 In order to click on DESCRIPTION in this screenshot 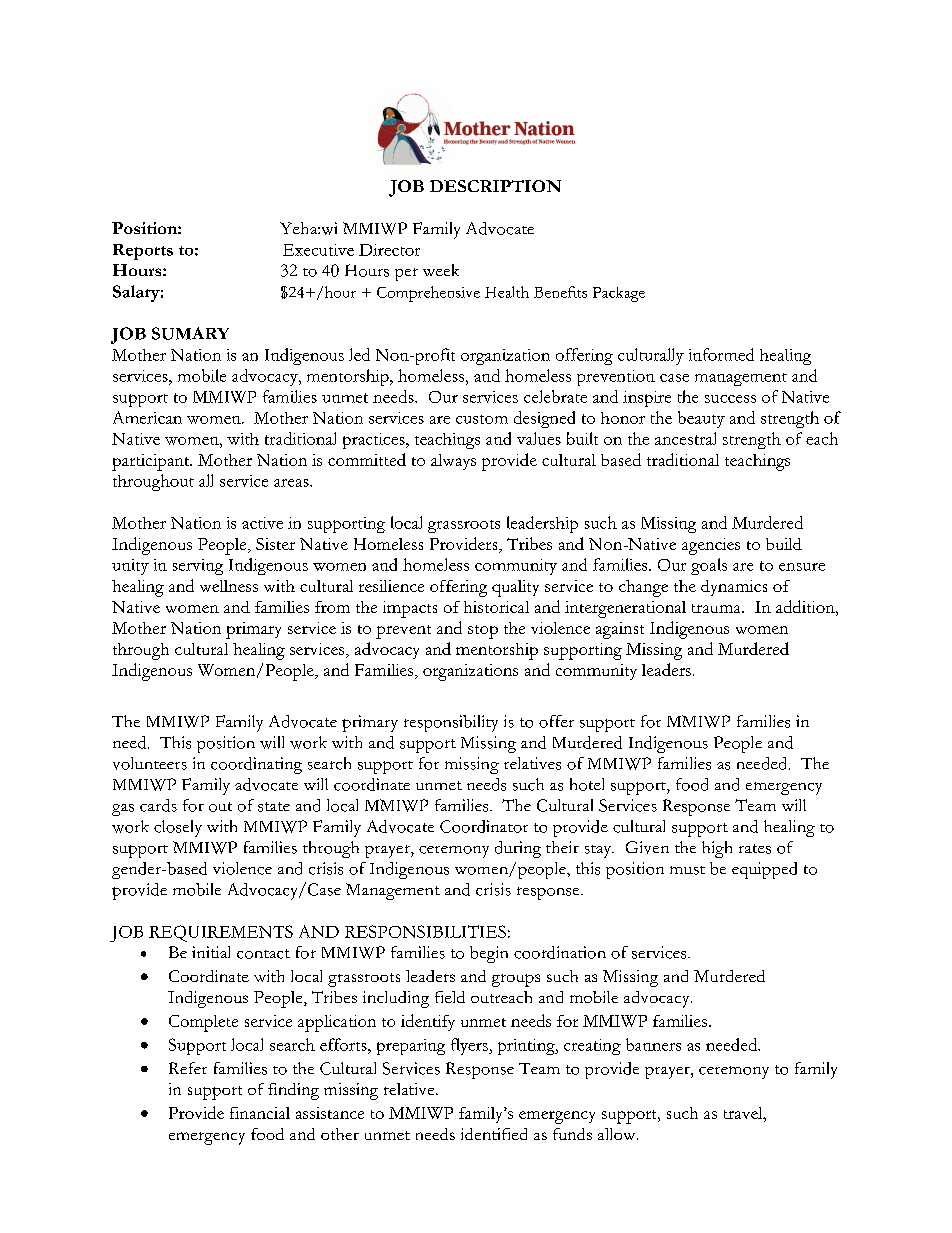, I will do `click(495, 186)`.
